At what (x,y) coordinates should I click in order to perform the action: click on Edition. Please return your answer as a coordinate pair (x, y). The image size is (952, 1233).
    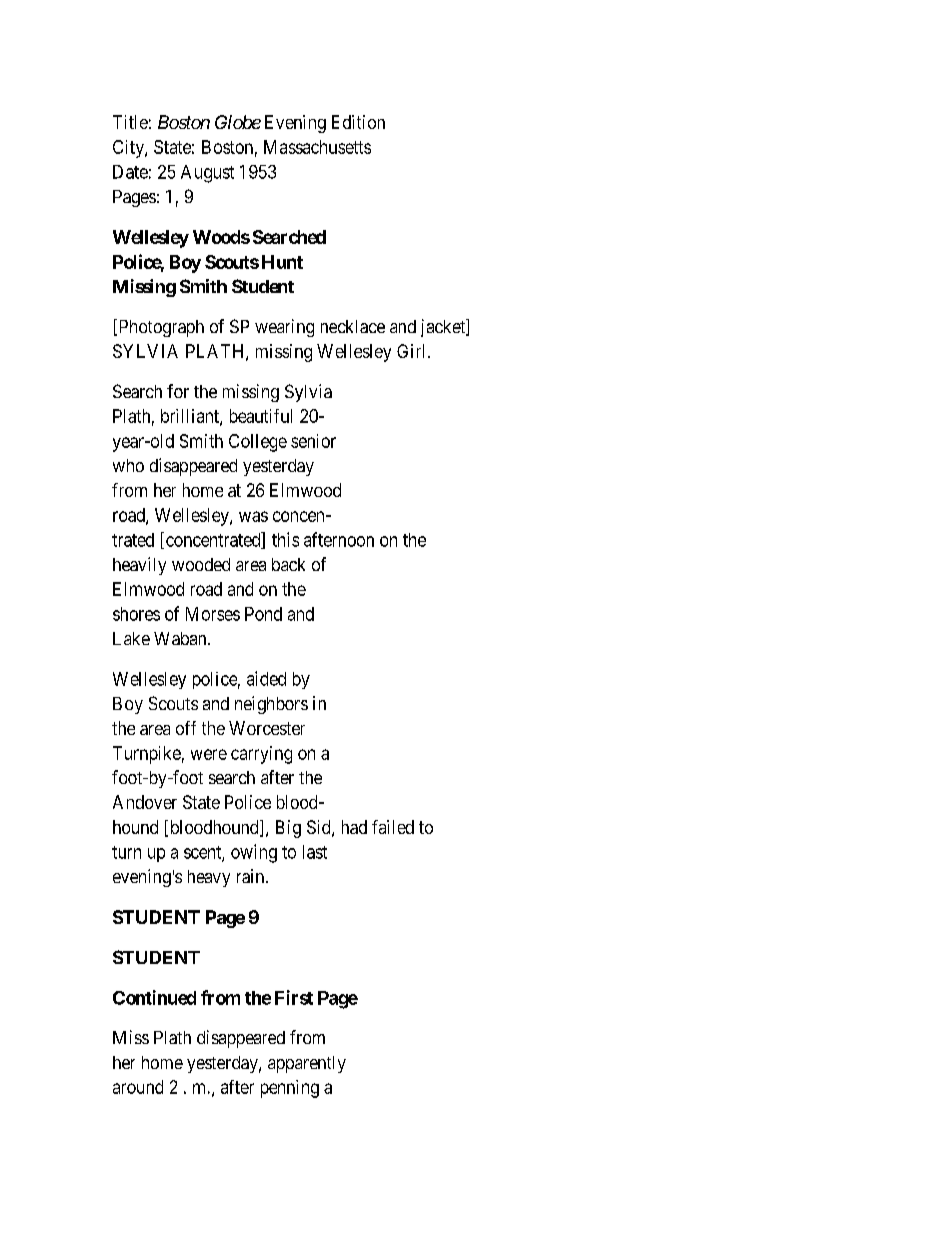
    Looking at the image, I should click on (358, 122).
